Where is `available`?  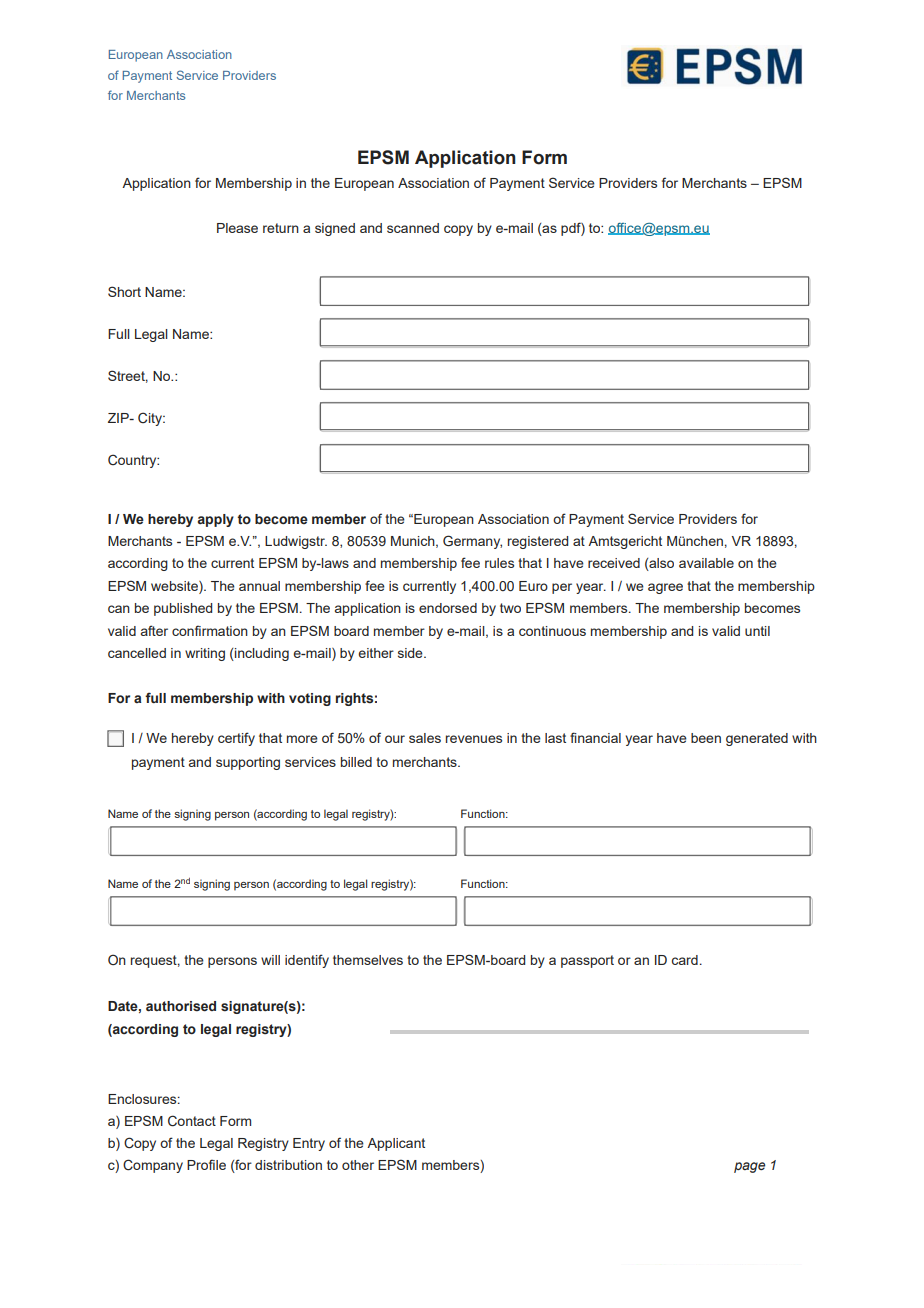 available is located at coordinates (706, 563).
